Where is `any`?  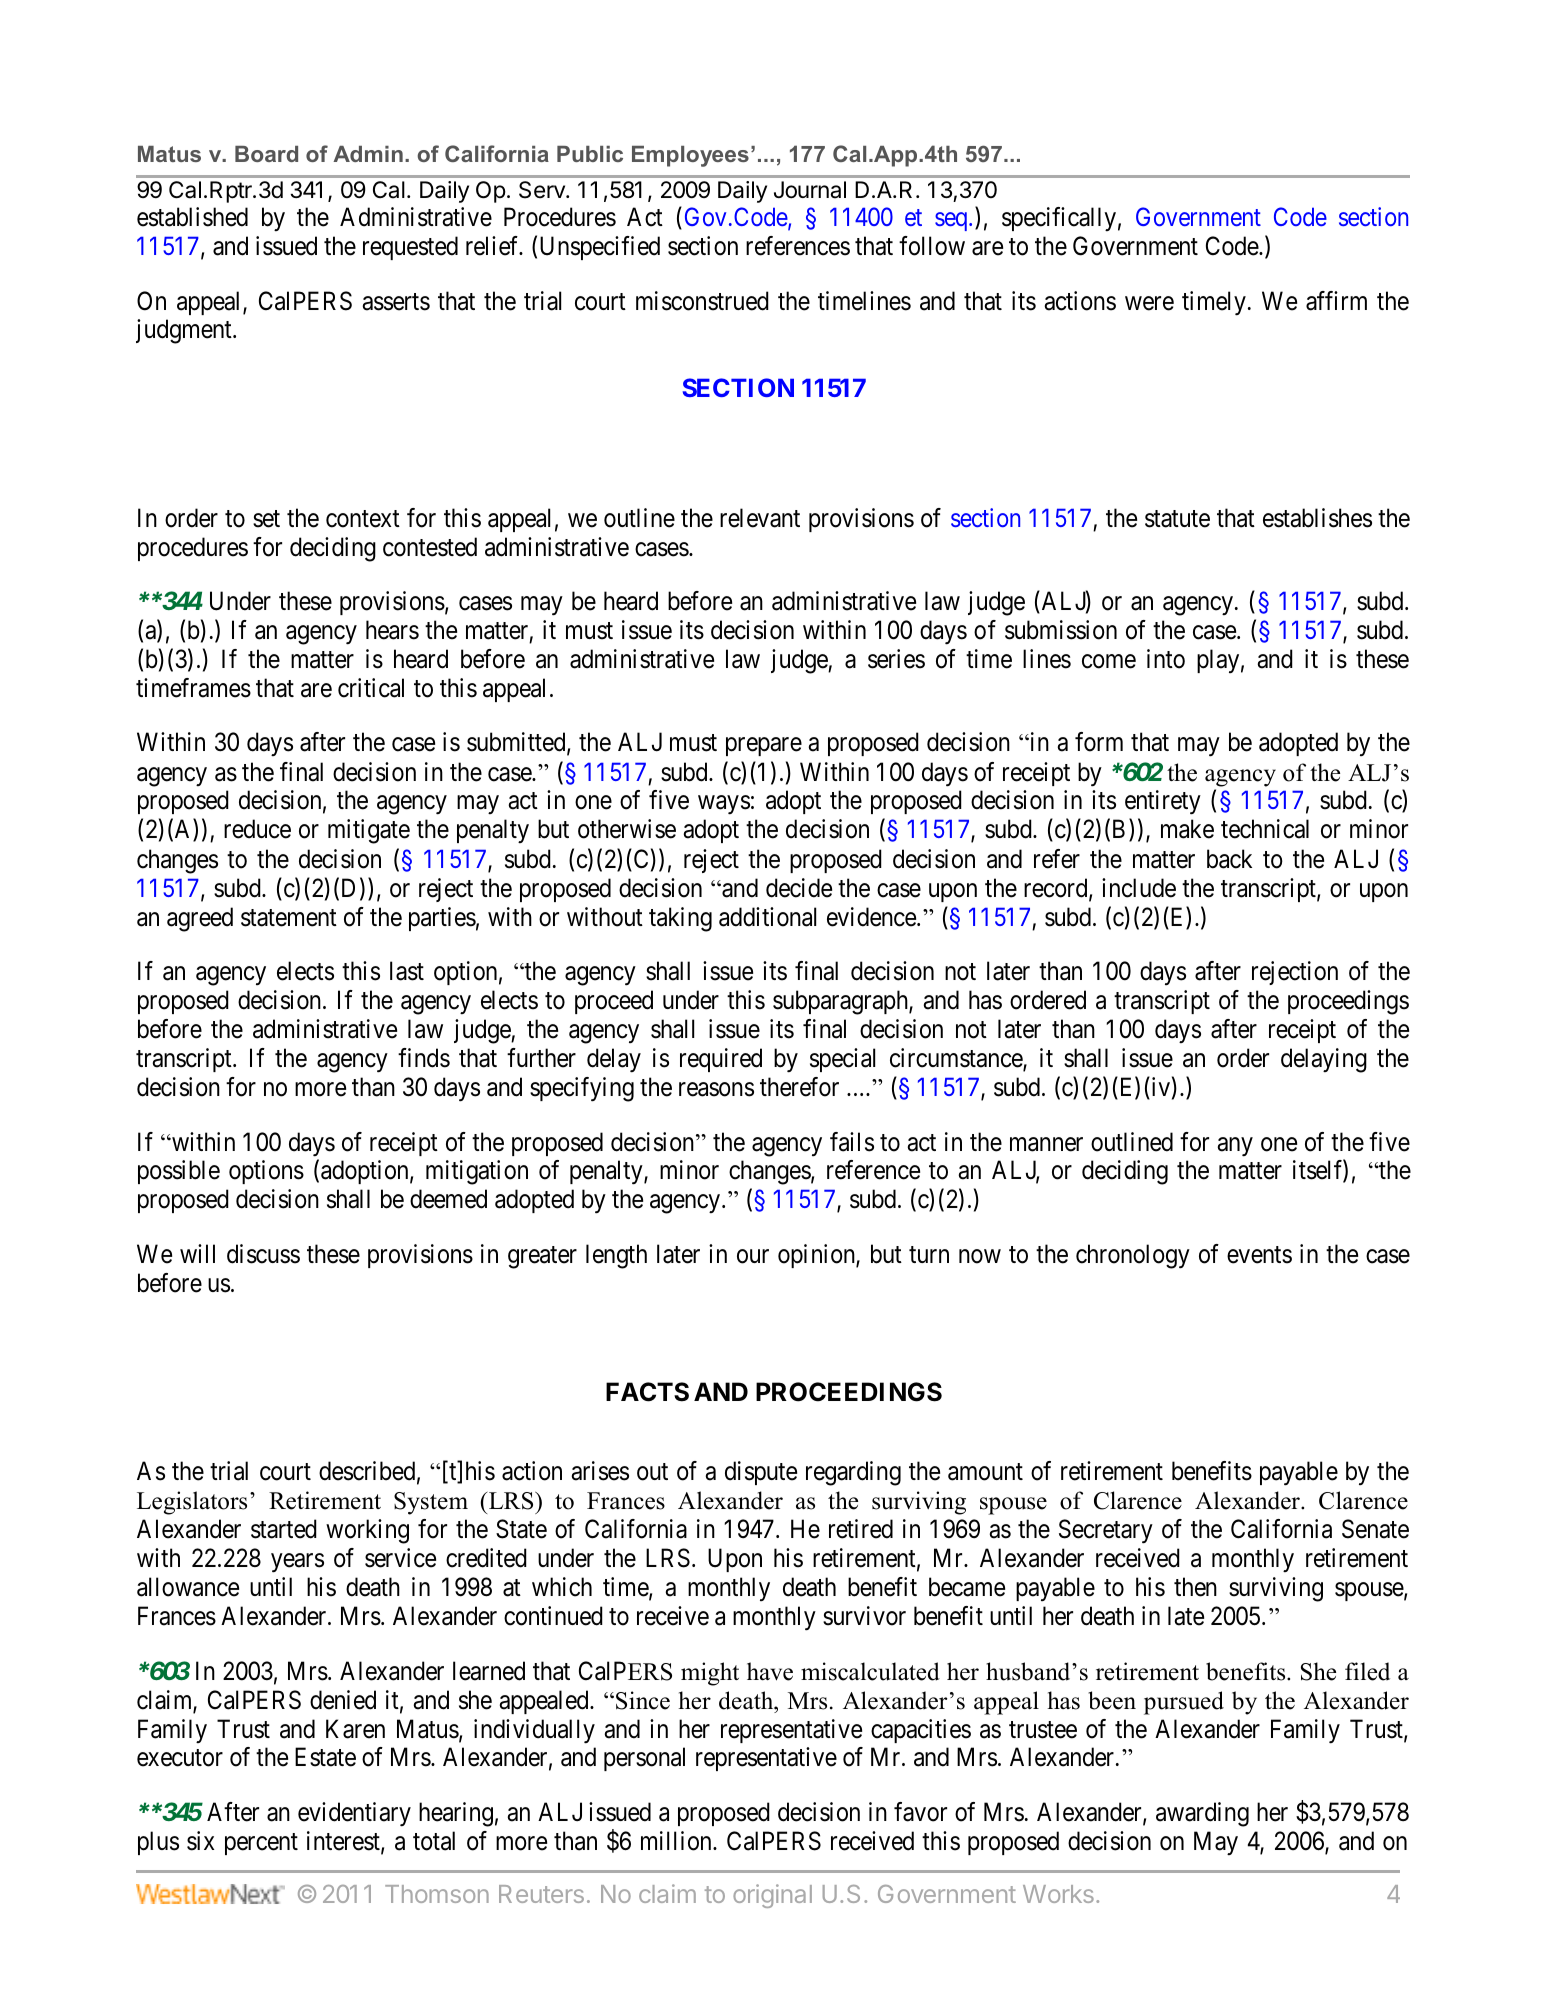 any is located at coordinates (1235, 1147).
